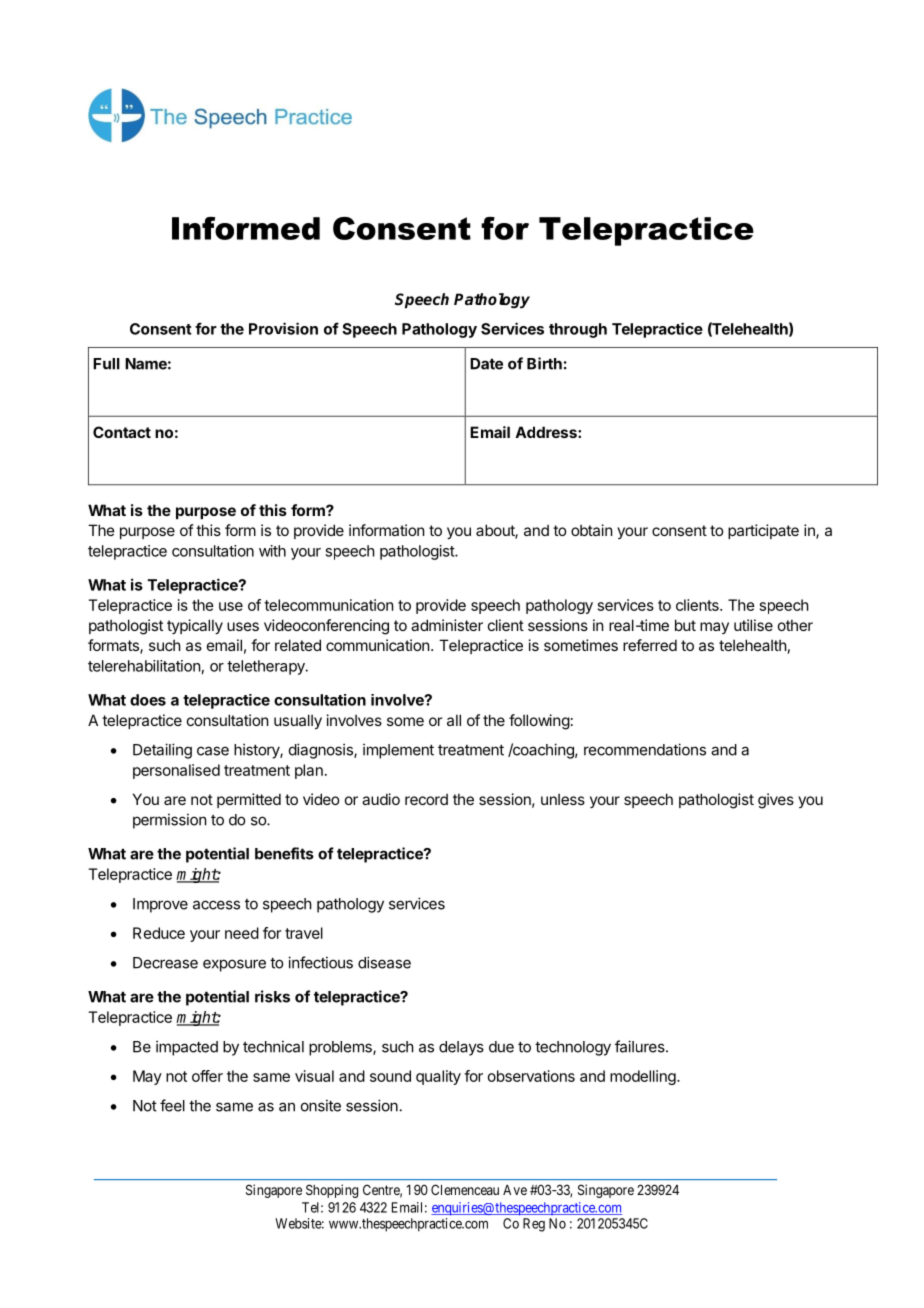 The width and height of the document is (924, 1308). Describe the element at coordinates (578, 330) in the document. I see `through` at that location.
